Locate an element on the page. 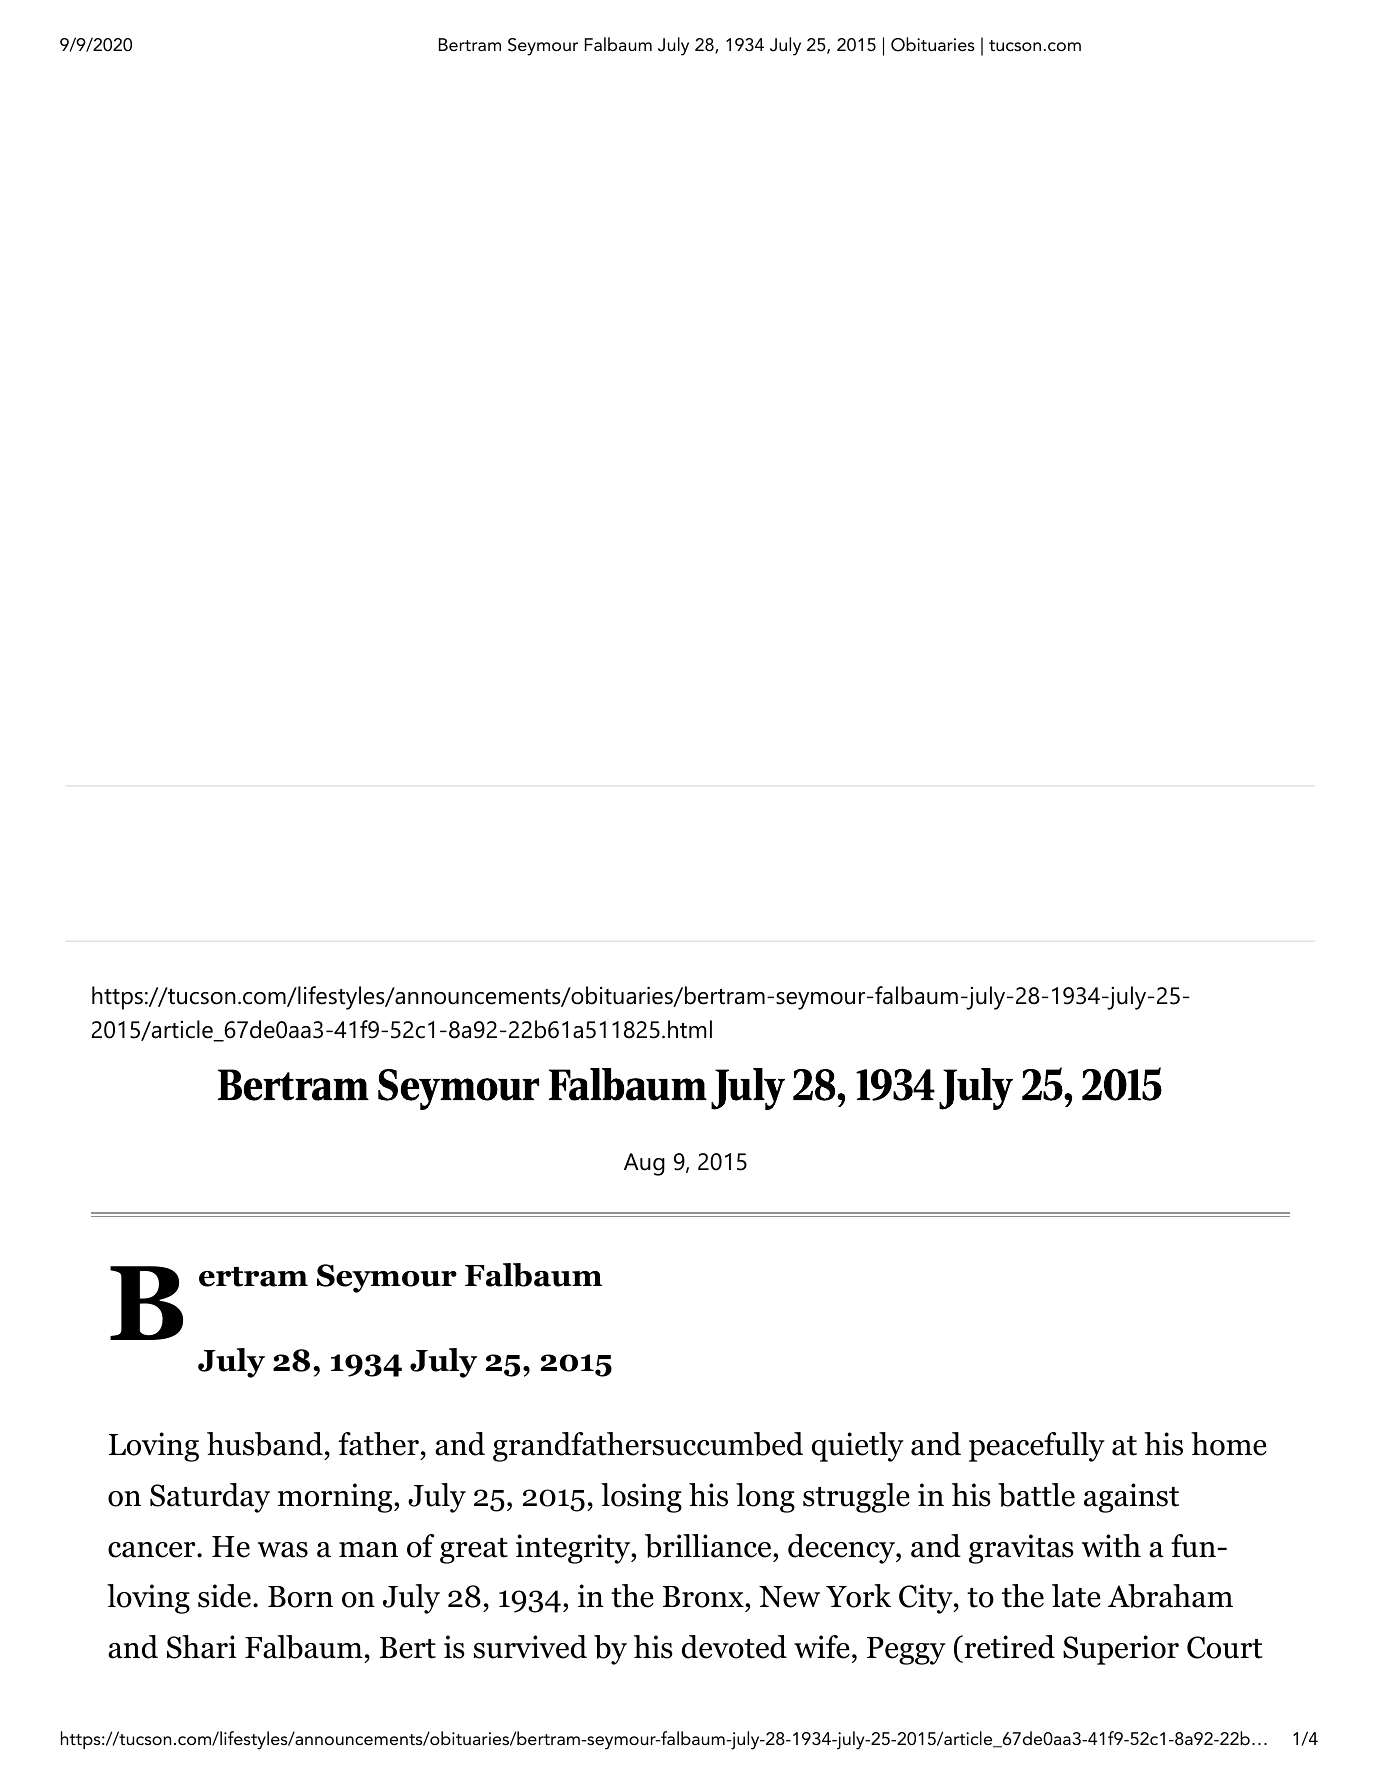 The height and width of the image is (1784, 1378). husband is located at coordinates (265, 1444).
